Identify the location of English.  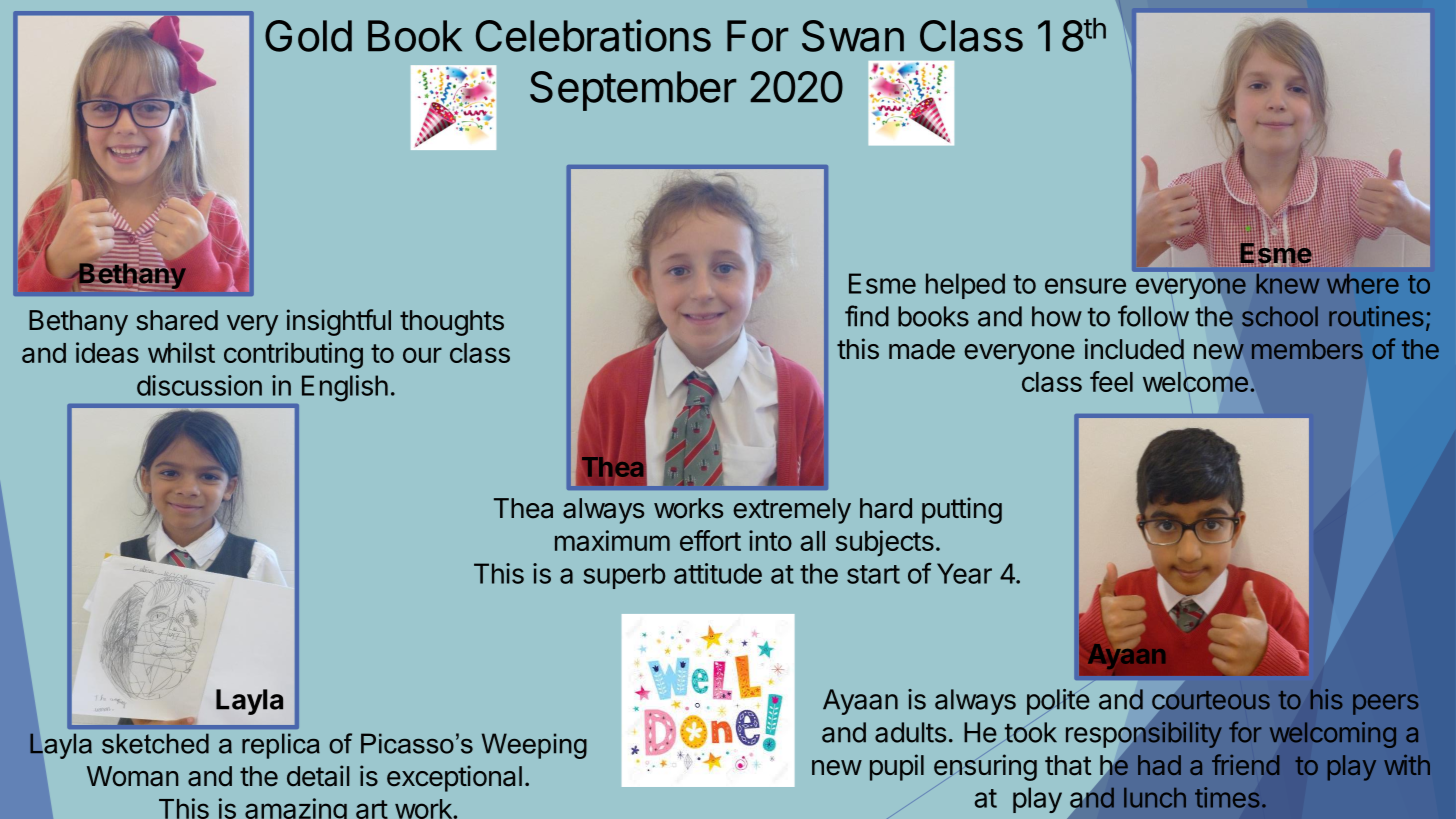
(345, 388).
